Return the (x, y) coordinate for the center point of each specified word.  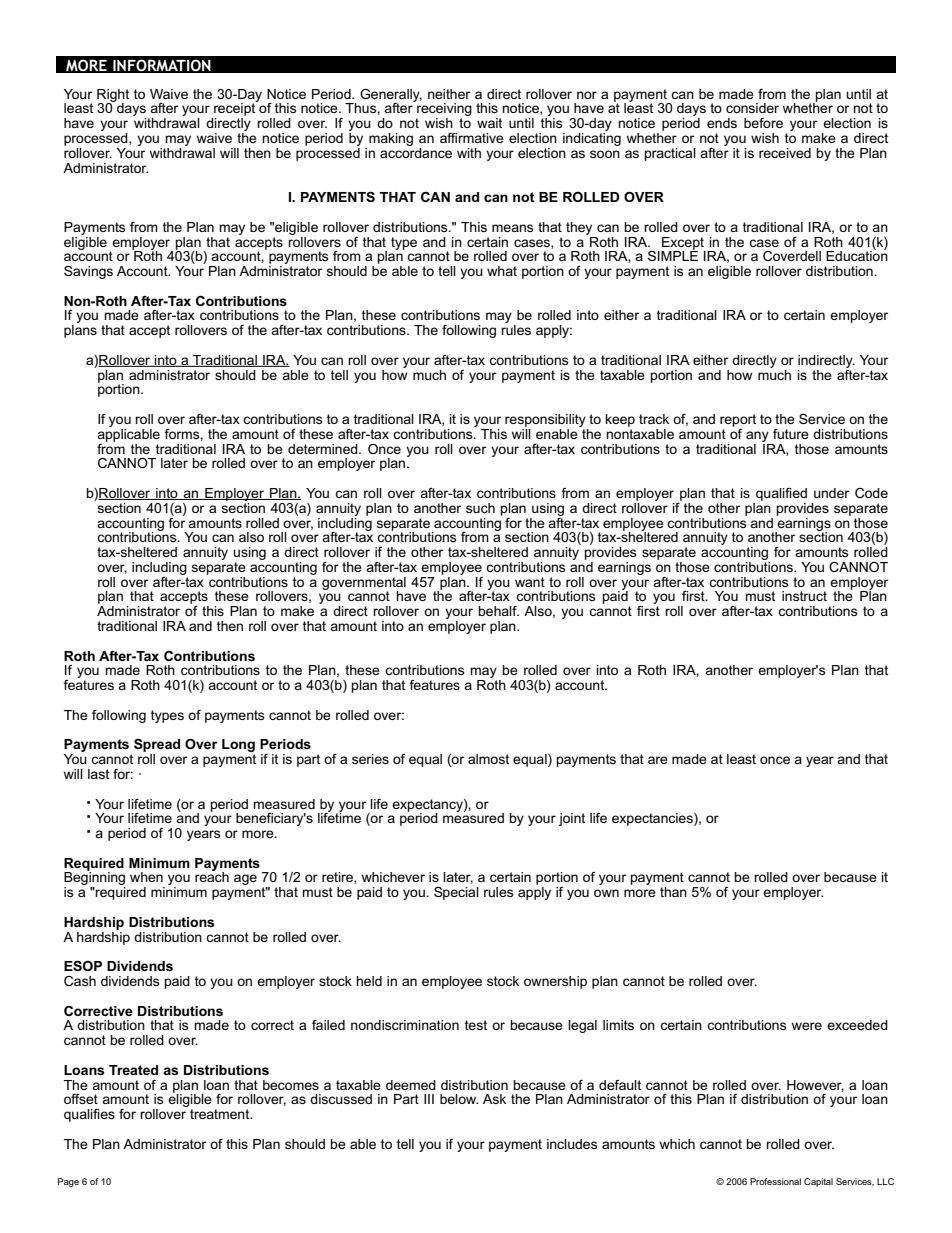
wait (489, 123)
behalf (498, 611)
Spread (157, 746)
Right (113, 96)
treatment (221, 1114)
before (763, 123)
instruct (804, 596)
